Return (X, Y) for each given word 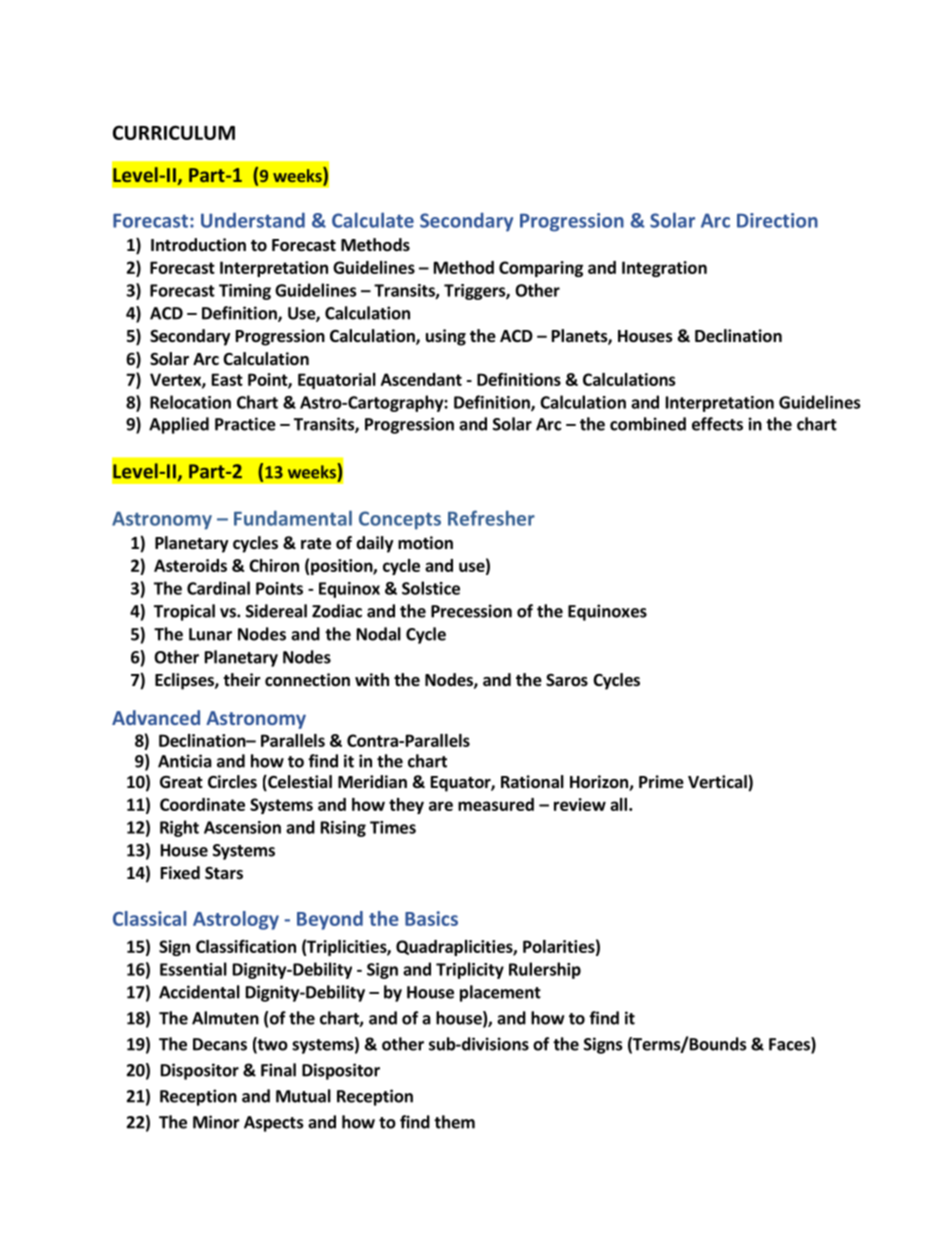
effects (717, 424)
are (441, 806)
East (227, 379)
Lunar (210, 634)
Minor (216, 1122)
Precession (471, 611)
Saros (567, 680)
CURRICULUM (174, 132)
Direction (777, 220)
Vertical (718, 783)
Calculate (373, 220)
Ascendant (421, 379)
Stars (224, 873)
